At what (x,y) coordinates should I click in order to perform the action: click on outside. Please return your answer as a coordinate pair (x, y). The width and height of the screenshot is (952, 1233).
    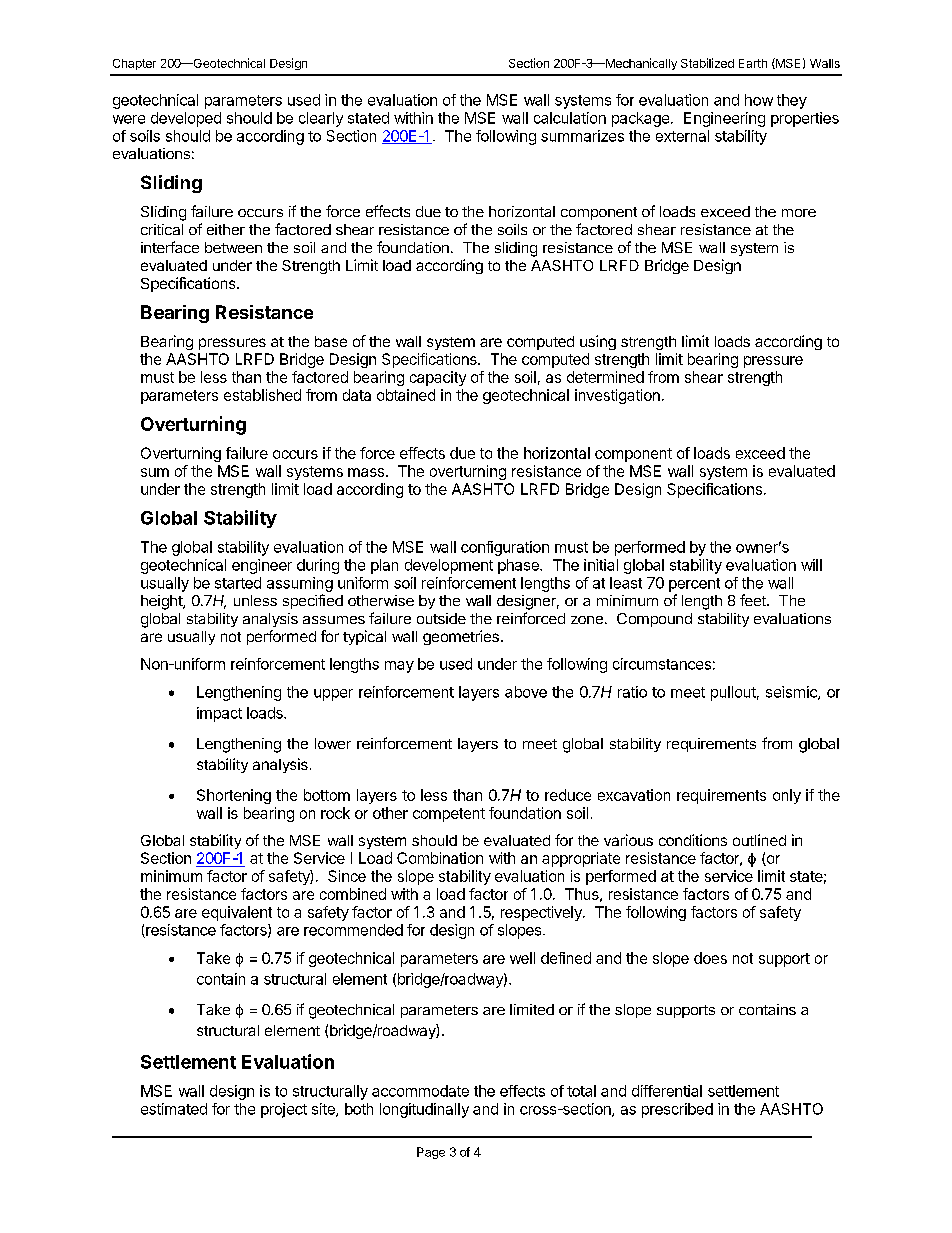
    Looking at the image, I should click on (441, 618).
